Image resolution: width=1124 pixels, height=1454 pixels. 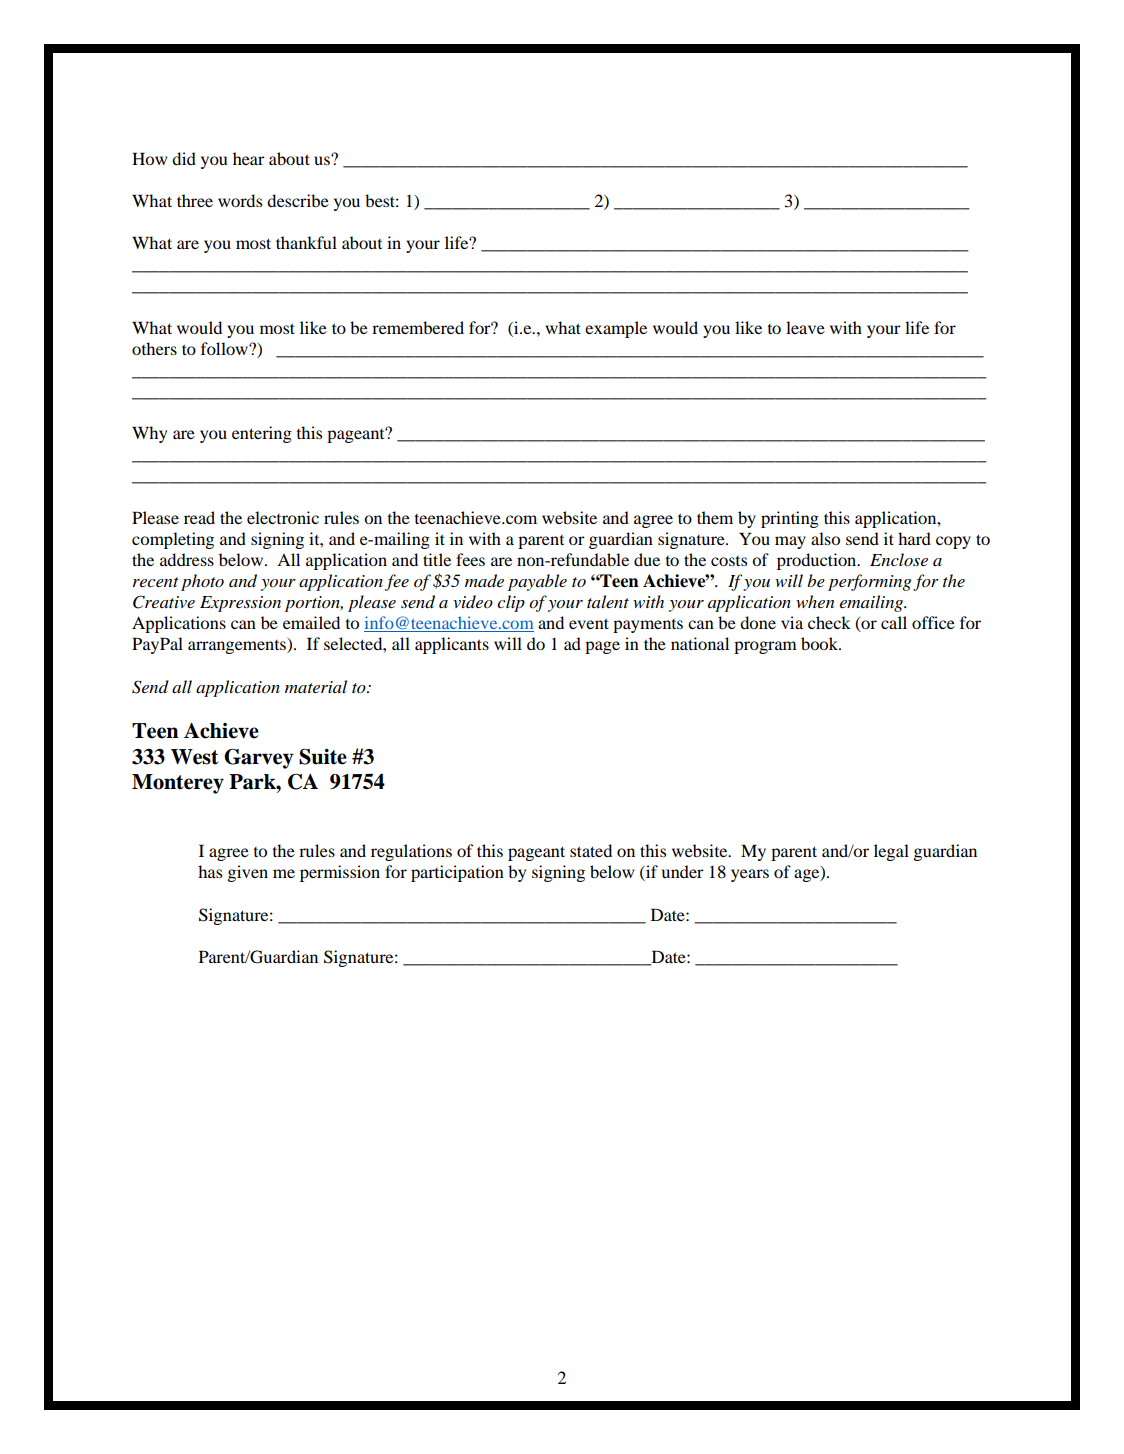 I want to click on arrangements, so click(x=238, y=646).
